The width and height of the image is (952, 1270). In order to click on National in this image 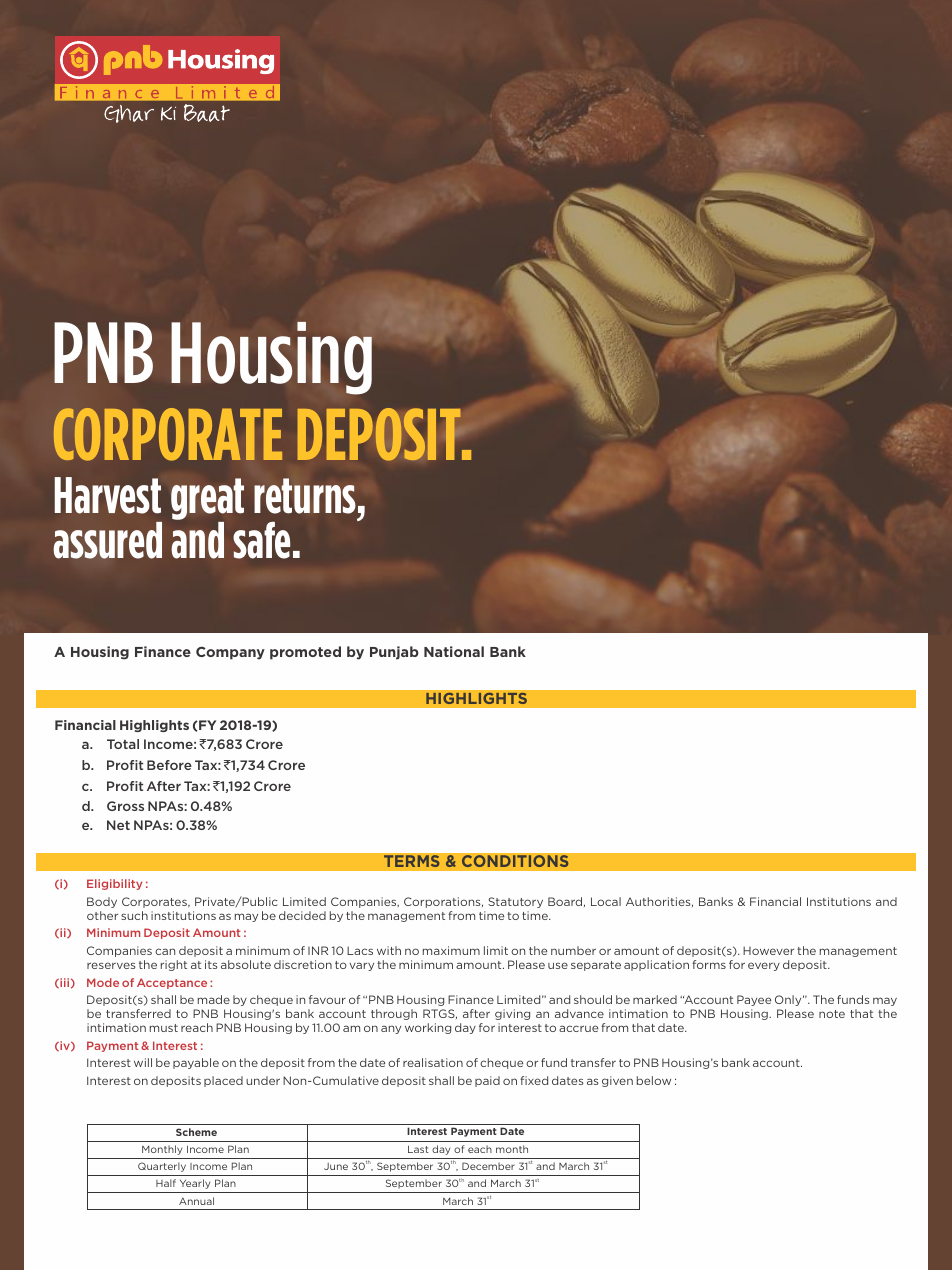, I will do `click(454, 651)`.
